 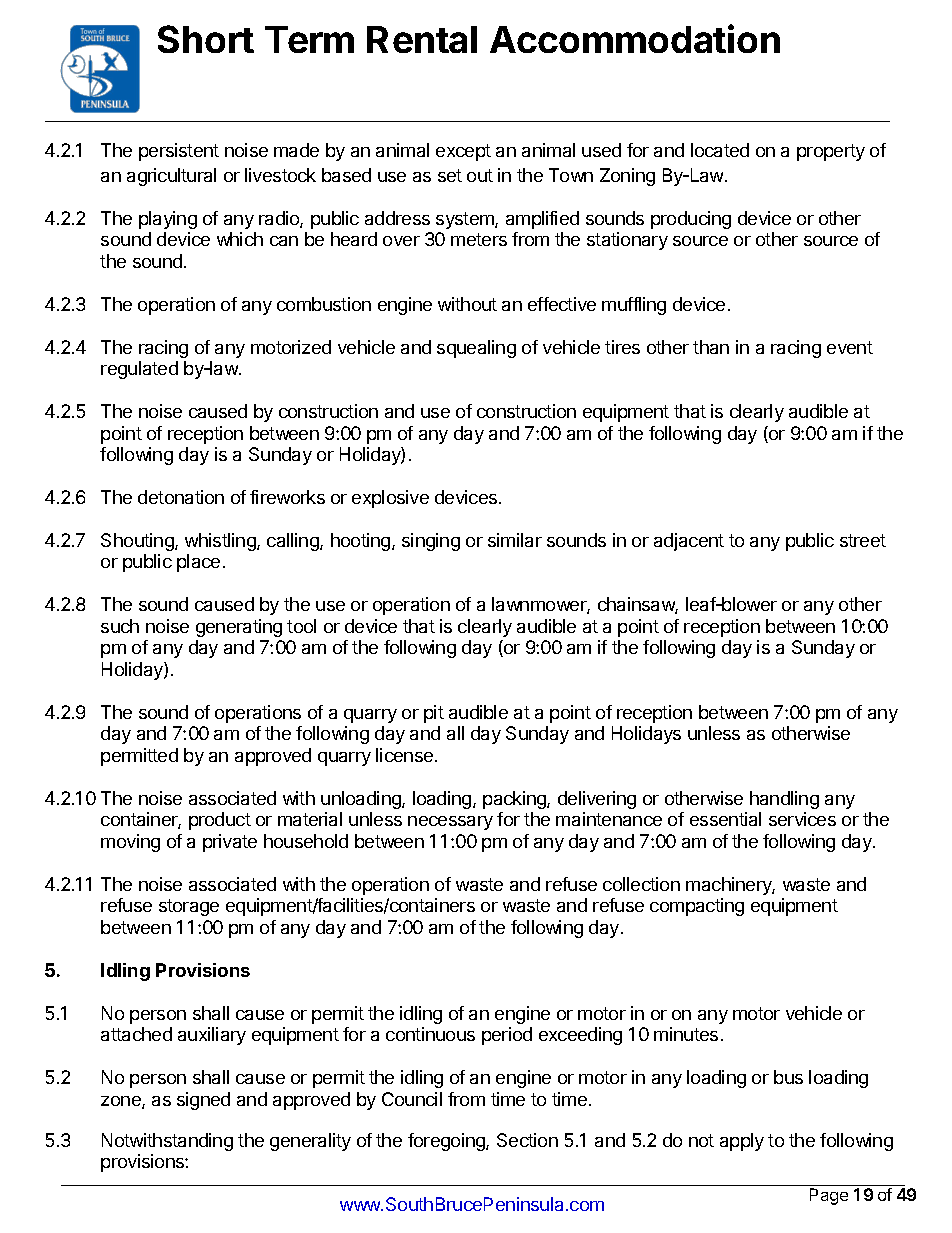 What do you see at coordinates (203, 1101) in the screenshot?
I see `signed` at bounding box center [203, 1101].
